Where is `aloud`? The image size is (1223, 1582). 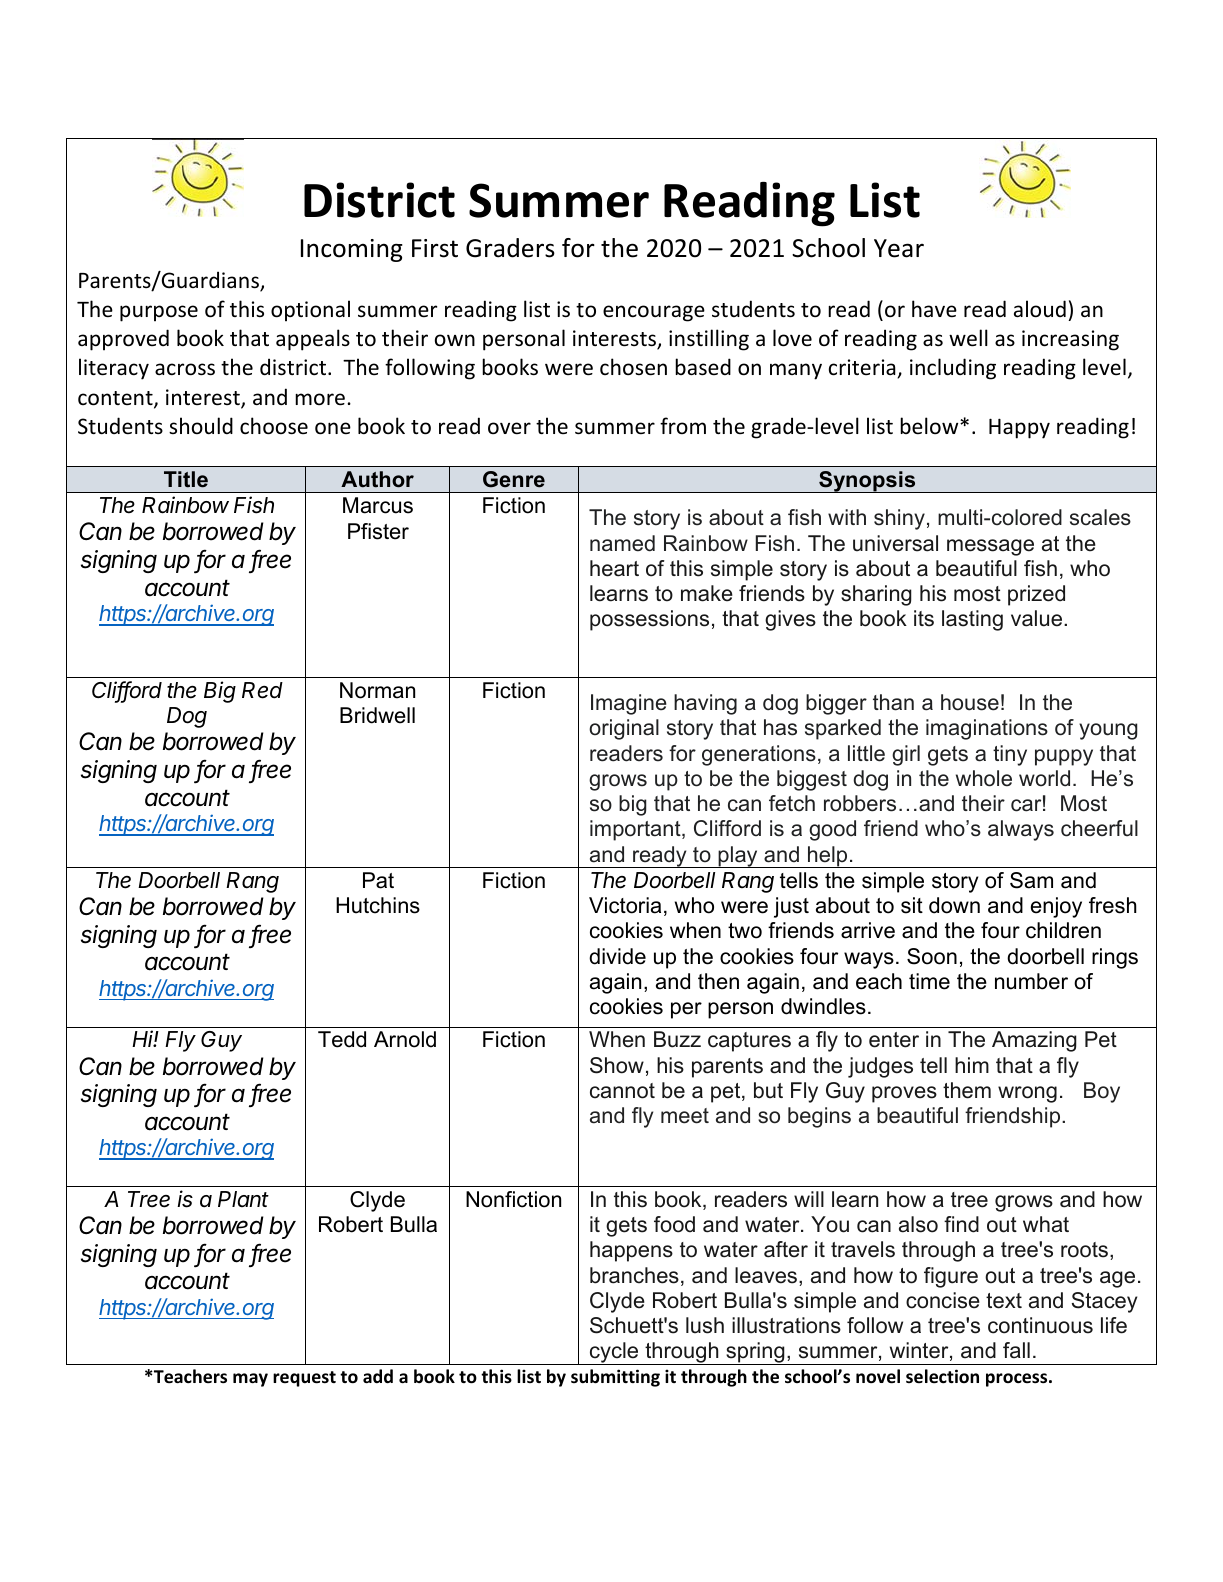
aloud is located at coordinates (1040, 309).
